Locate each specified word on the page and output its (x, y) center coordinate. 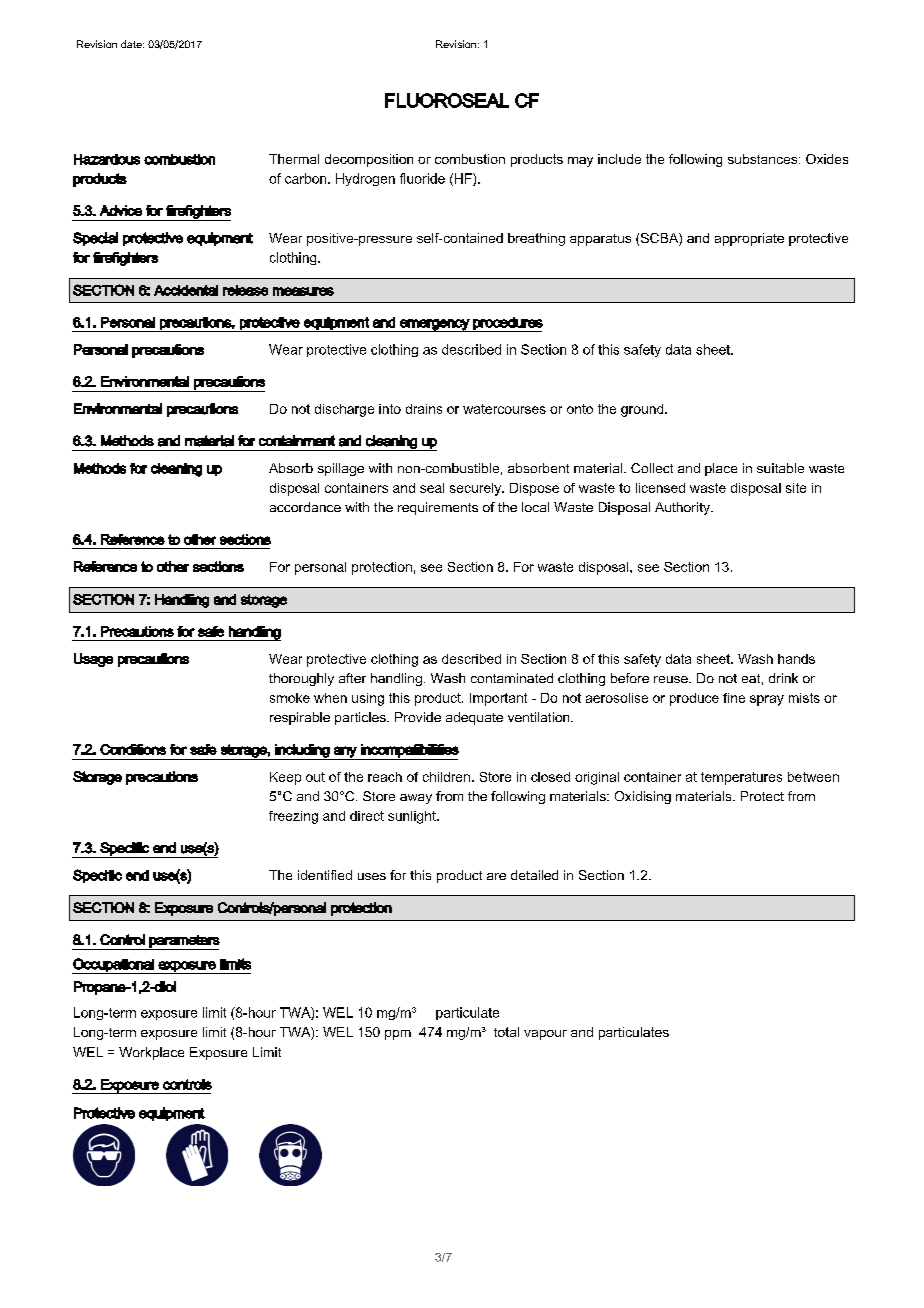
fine (734, 698)
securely (477, 489)
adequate (474, 718)
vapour (545, 1035)
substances (764, 159)
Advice (121, 210)
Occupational (114, 966)
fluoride (422, 178)
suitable (780, 468)
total (506, 1032)
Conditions (133, 749)
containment (297, 440)
